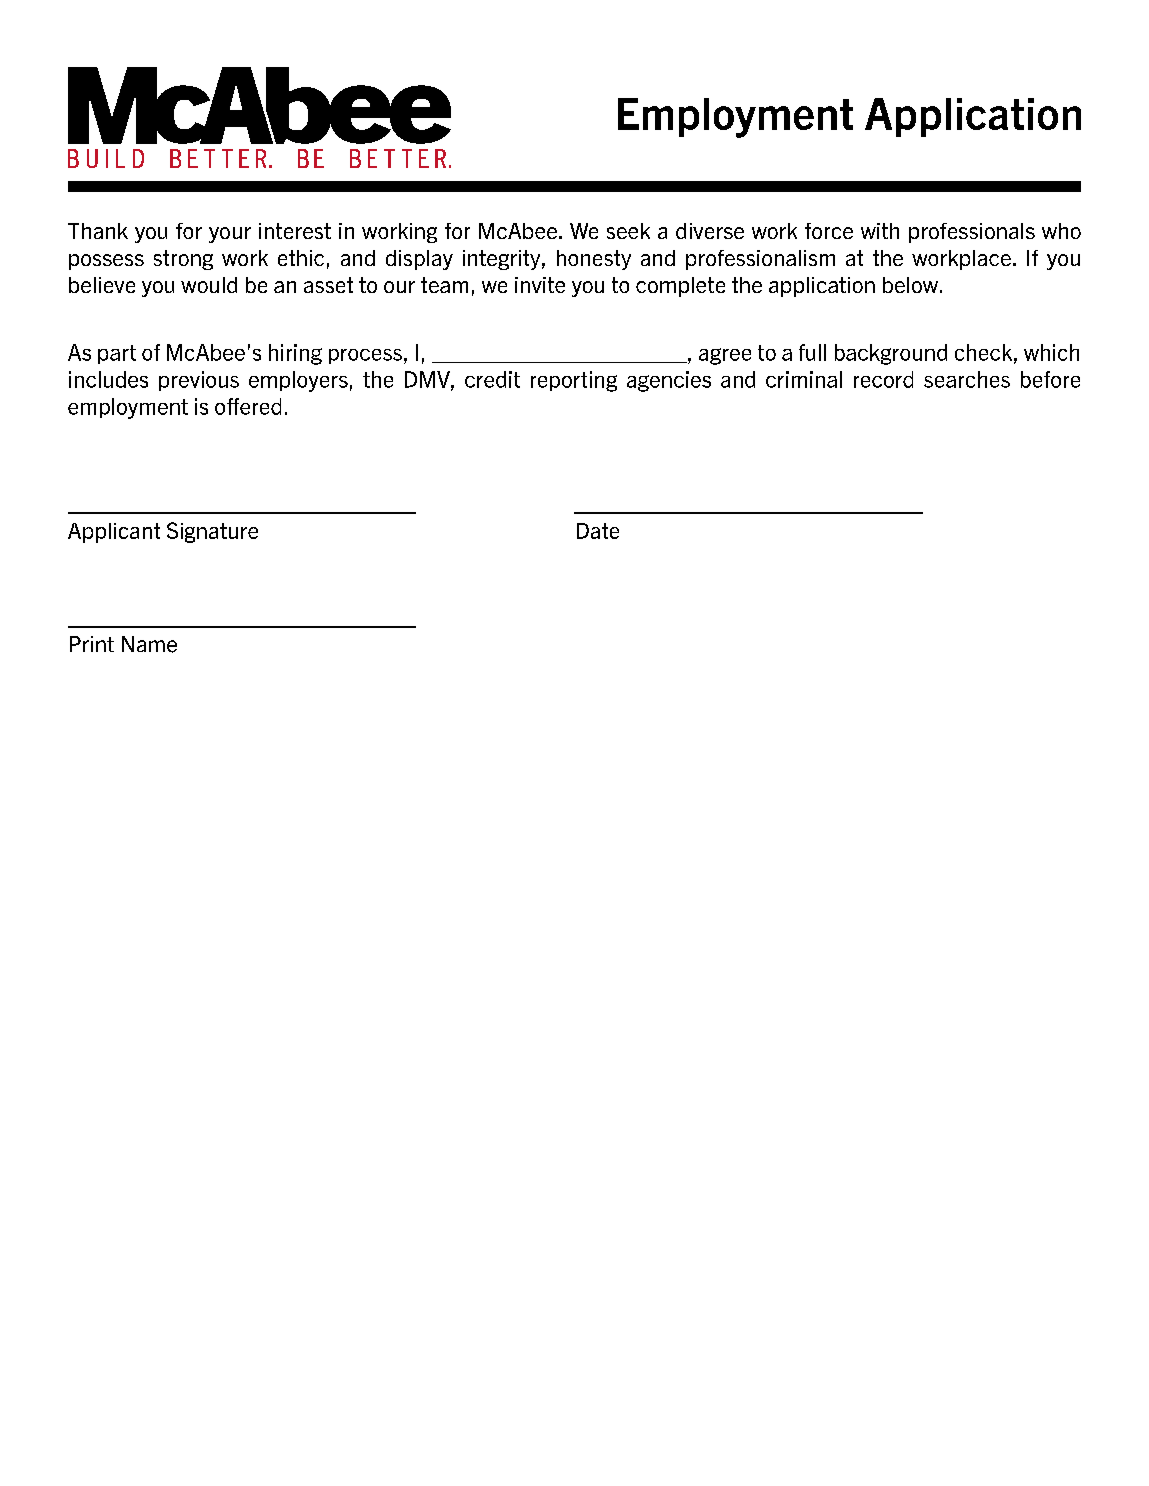 The height and width of the screenshot is (1486, 1149). I want to click on searches, so click(967, 379).
